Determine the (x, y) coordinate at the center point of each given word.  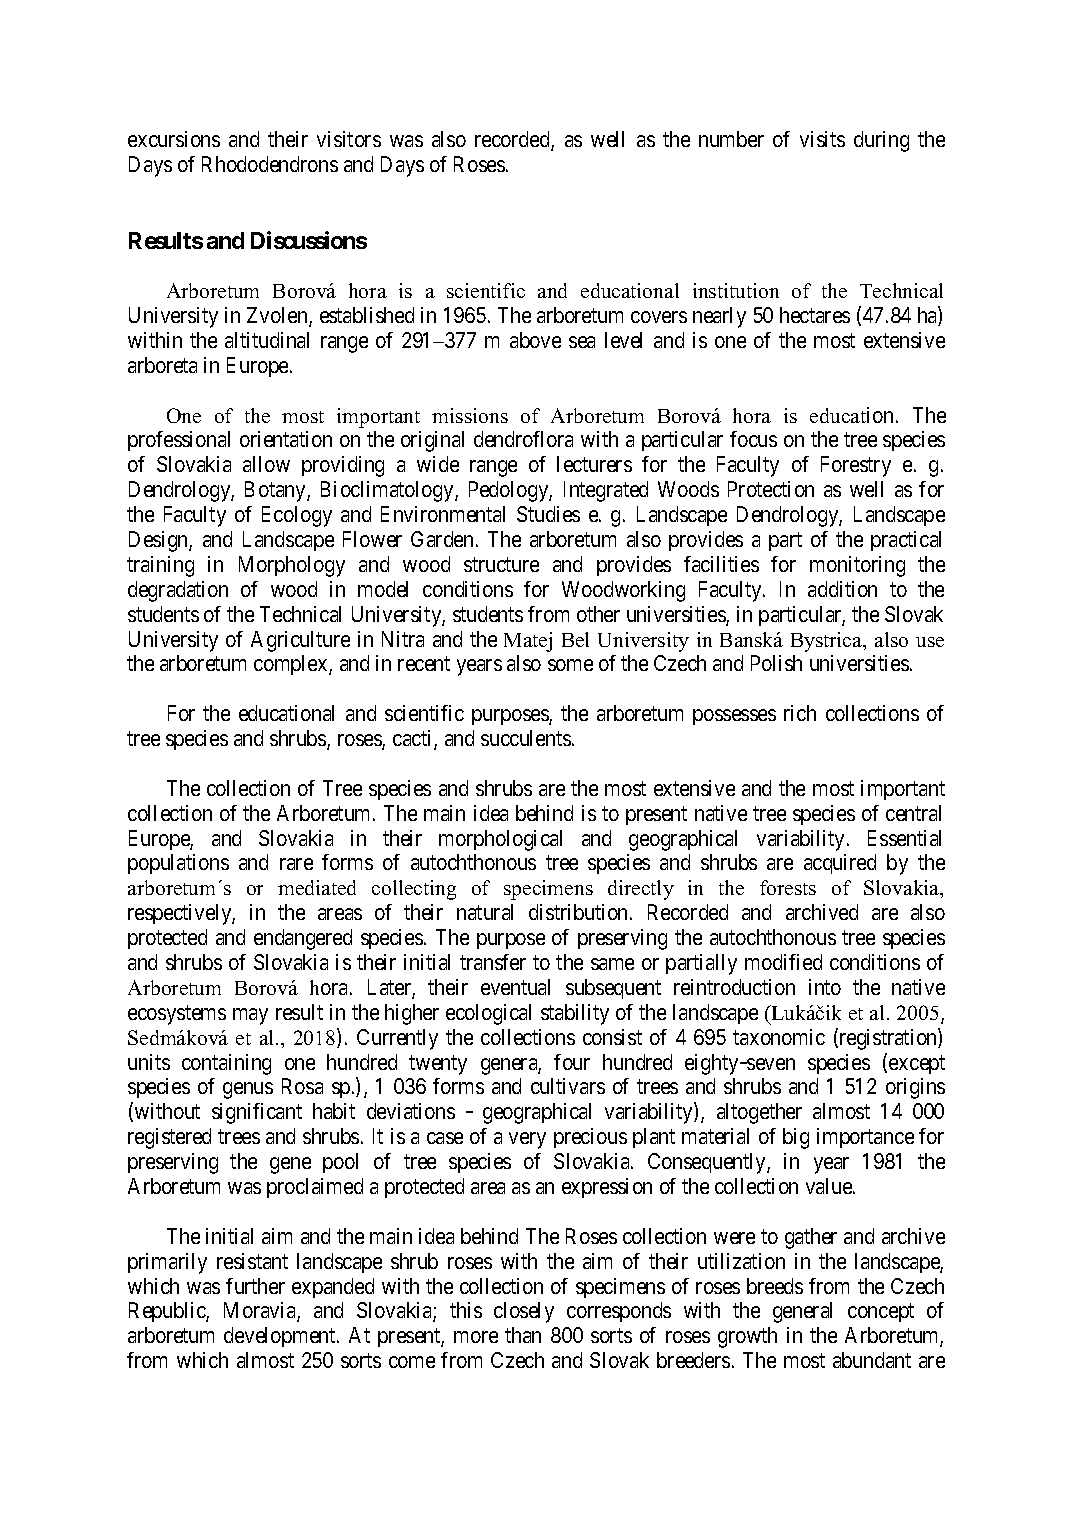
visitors (349, 139)
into (825, 987)
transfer (493, 962)
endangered (303, 939)
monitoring (857, 566)
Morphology (292, 566)
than (523, 1335)
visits (822, 139)
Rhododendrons (270, 164)
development (281, 1337)
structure (501, 564)
